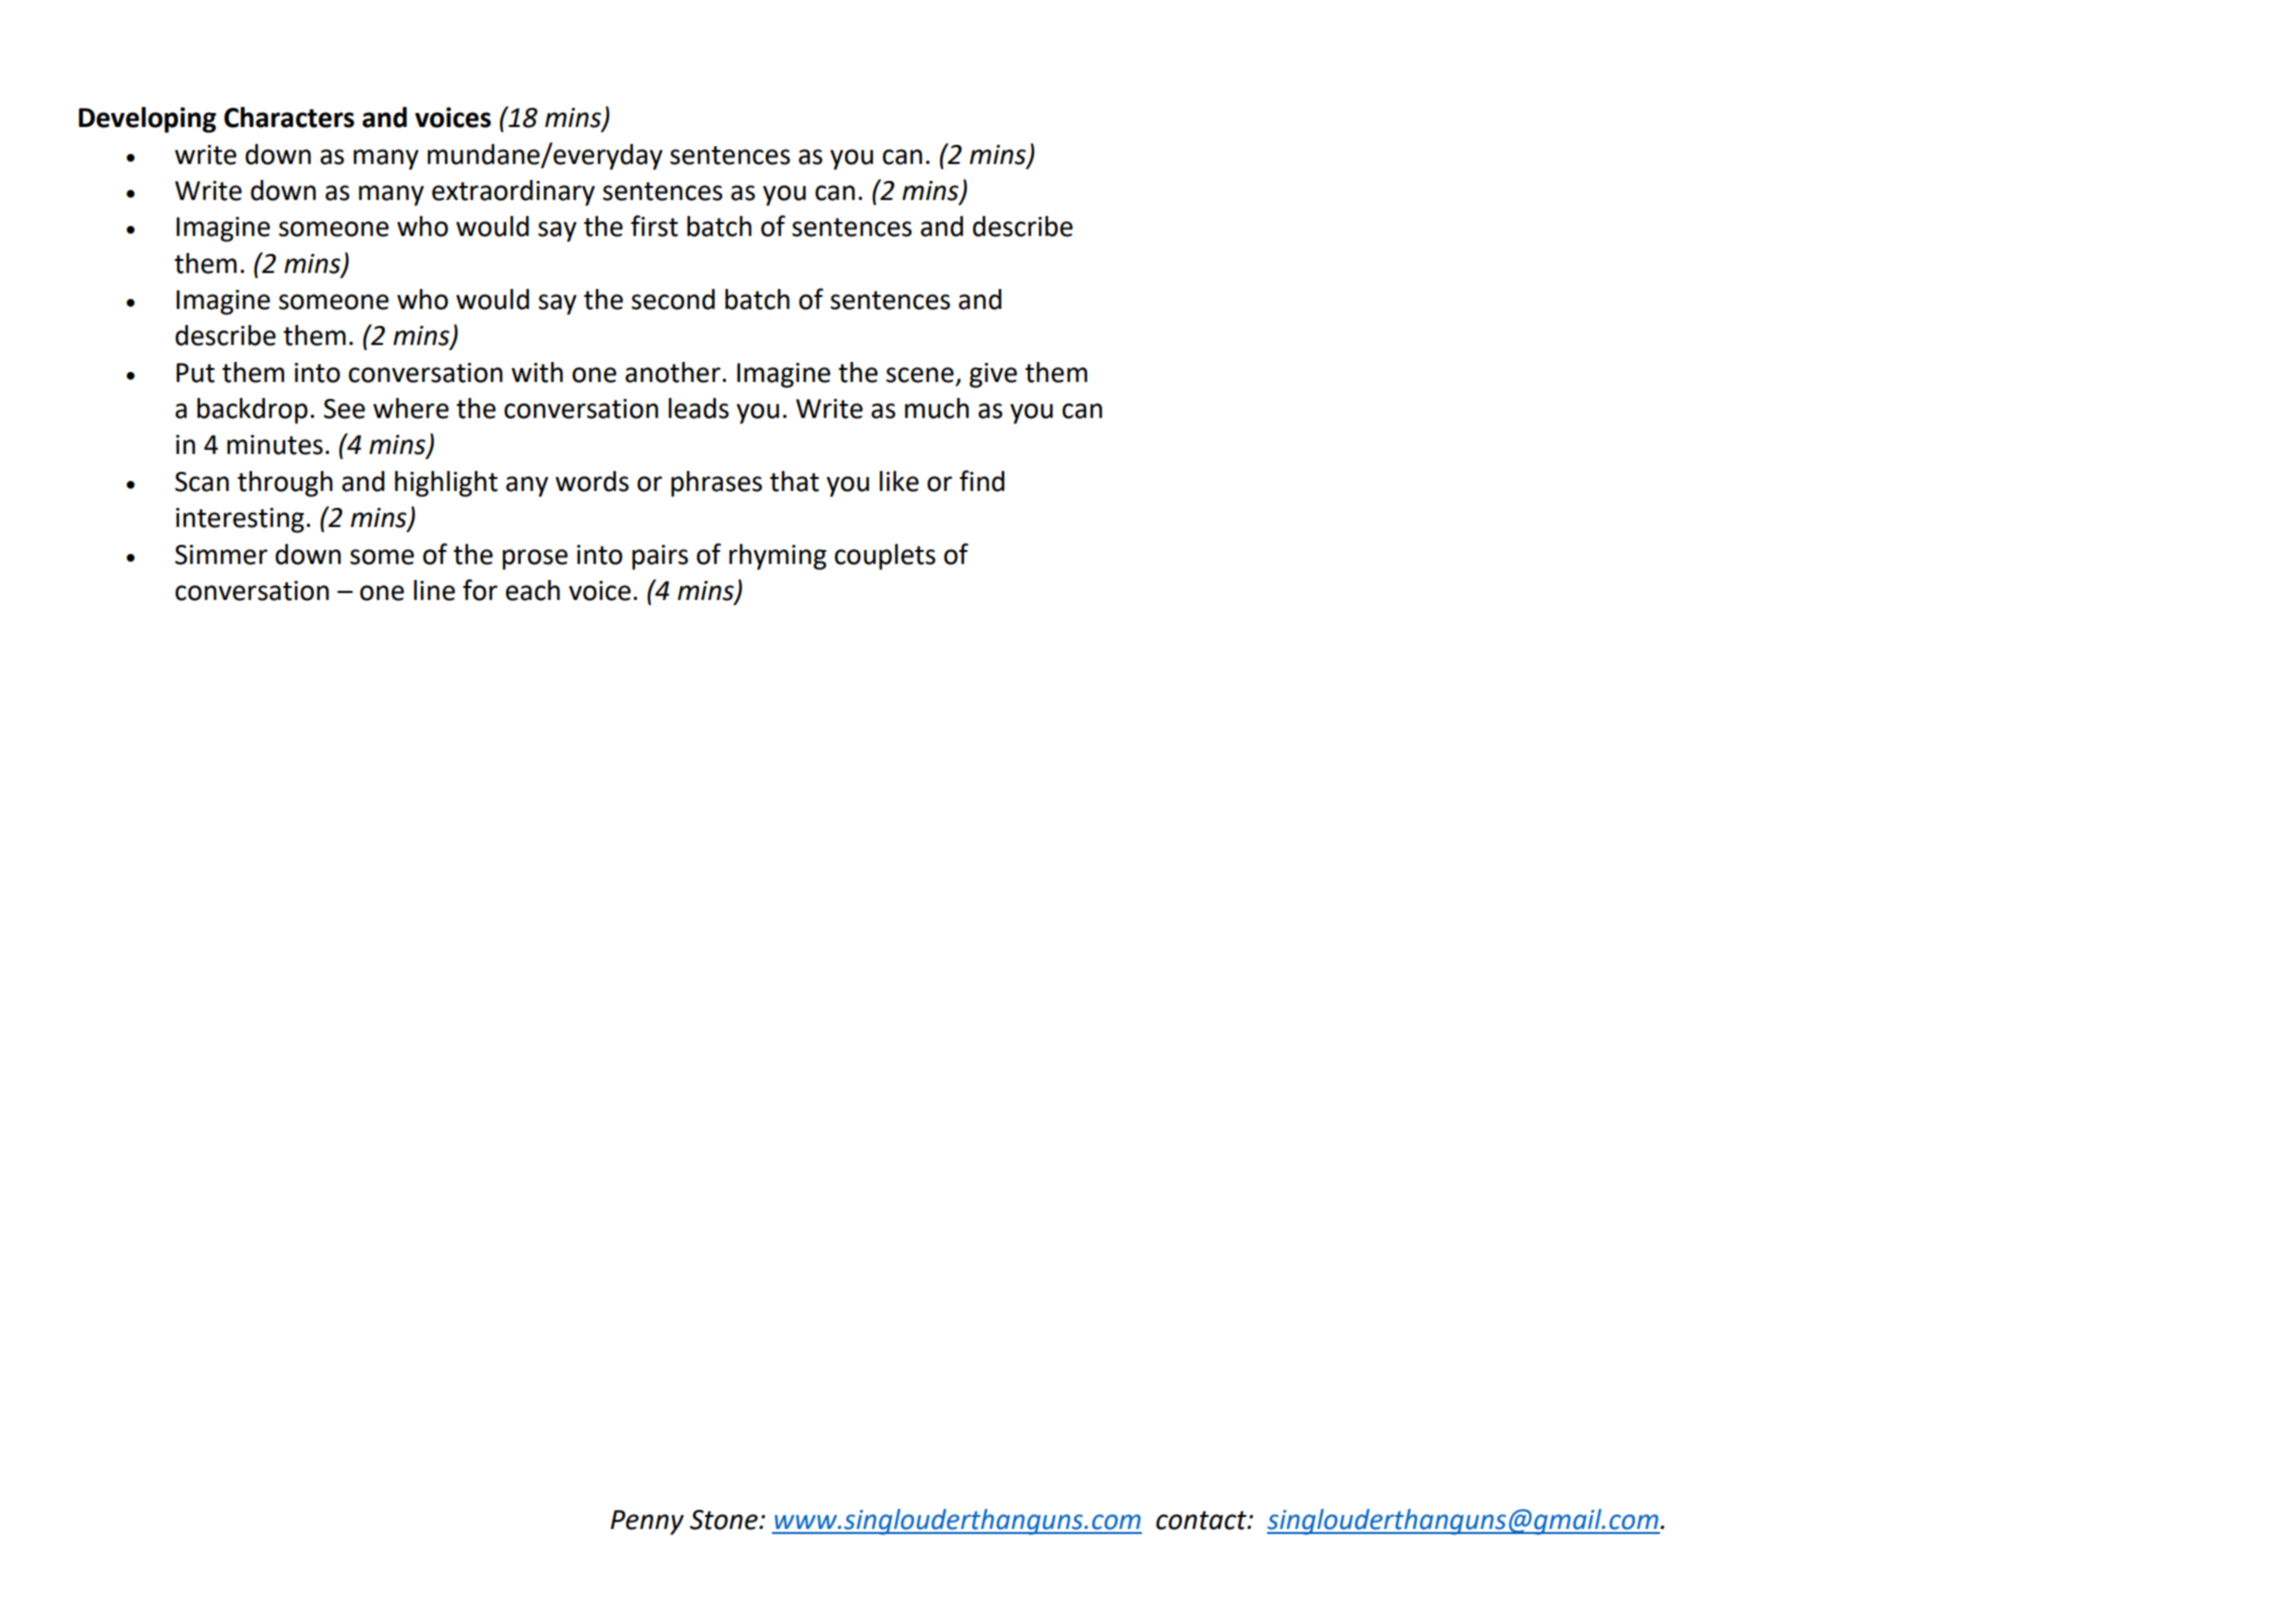  What do you see at coordinates (654, 226) in the screenshot?
I see `first` at bounding box center [654, 226].
